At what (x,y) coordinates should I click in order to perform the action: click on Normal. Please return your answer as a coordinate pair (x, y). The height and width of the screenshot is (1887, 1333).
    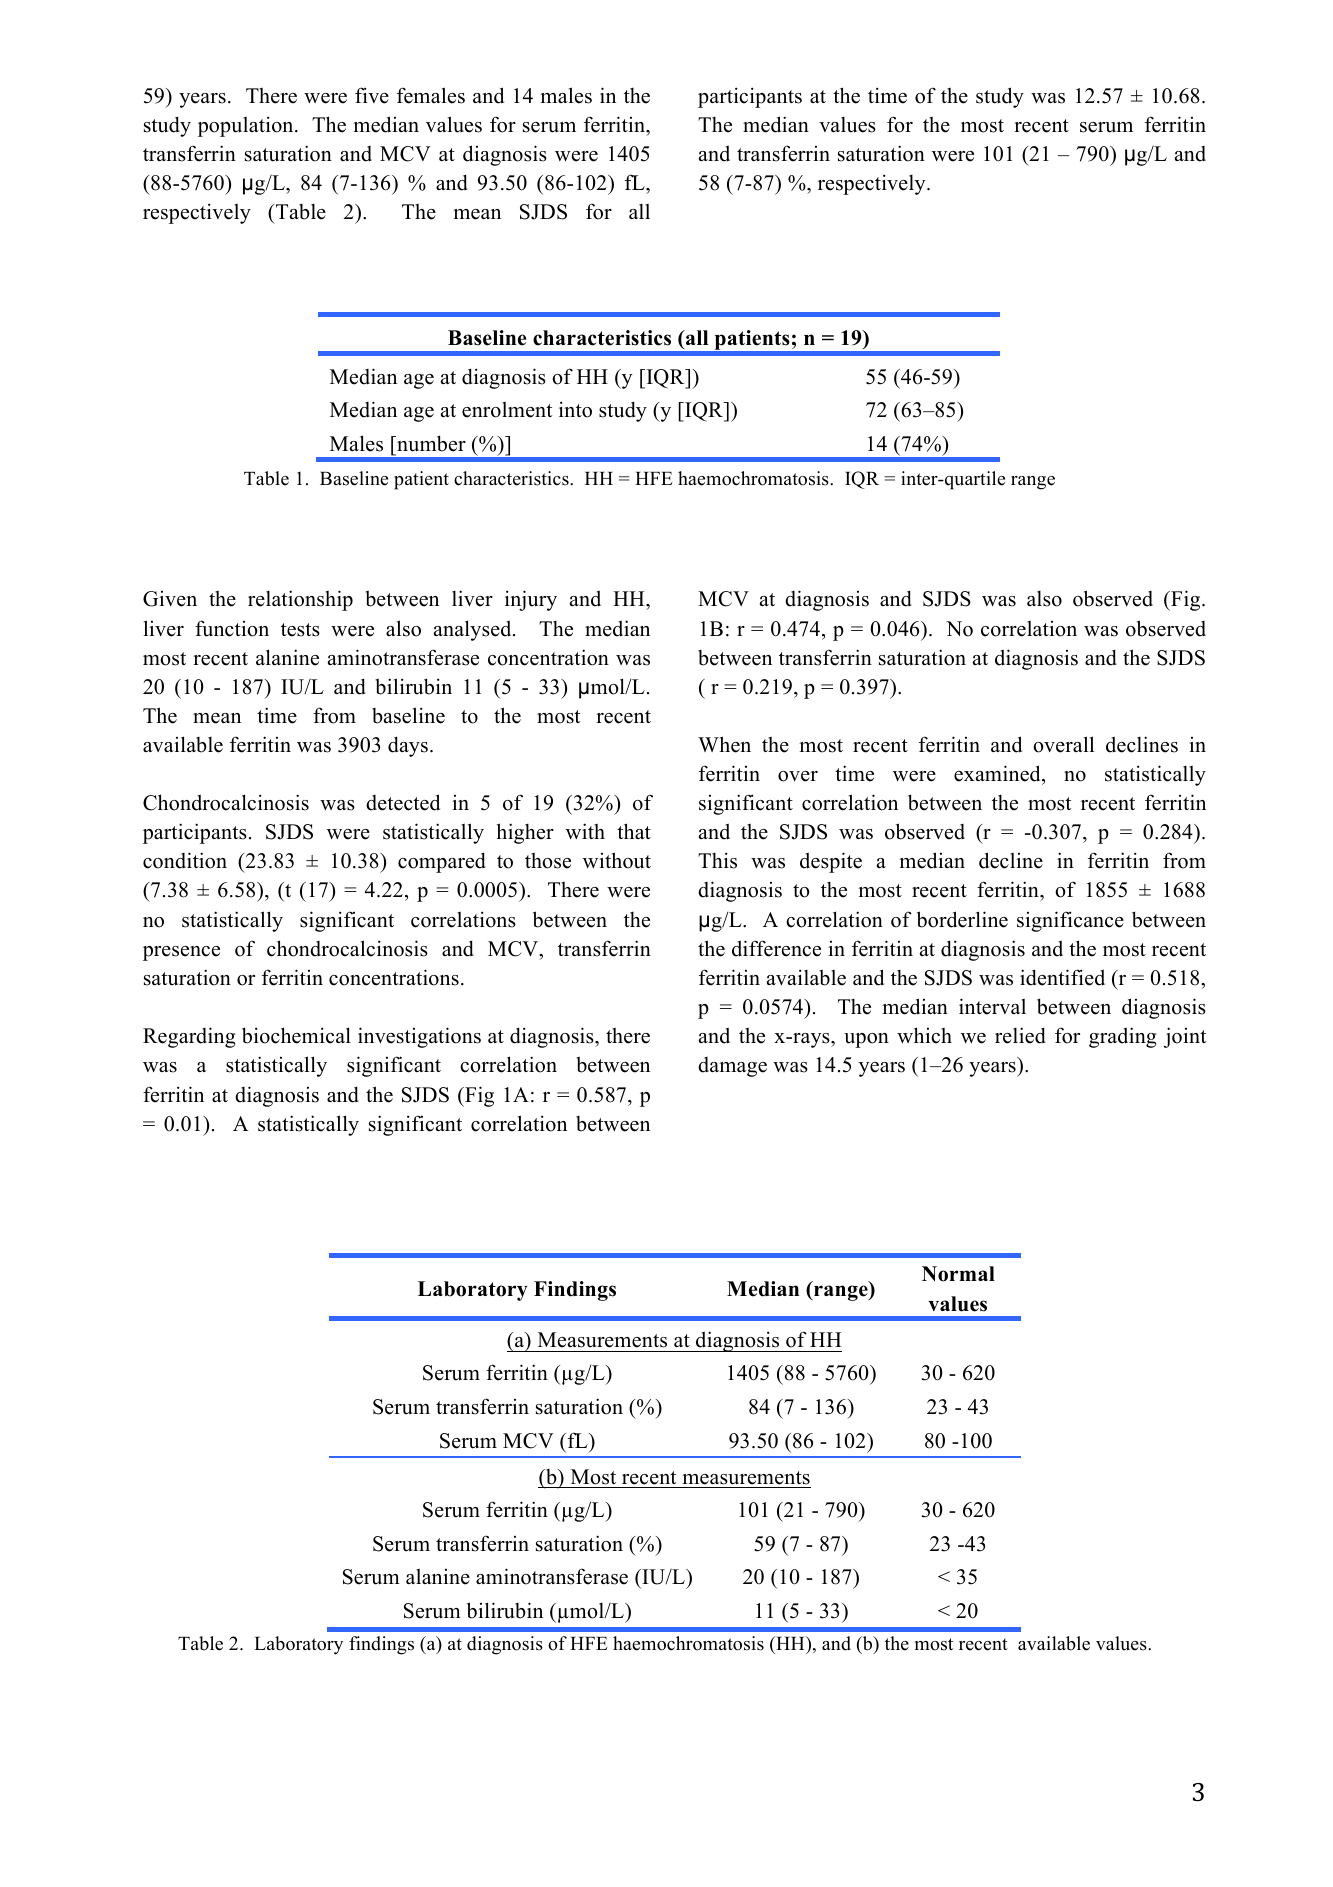
    Looking at the image, I should click on (958, 1274).
